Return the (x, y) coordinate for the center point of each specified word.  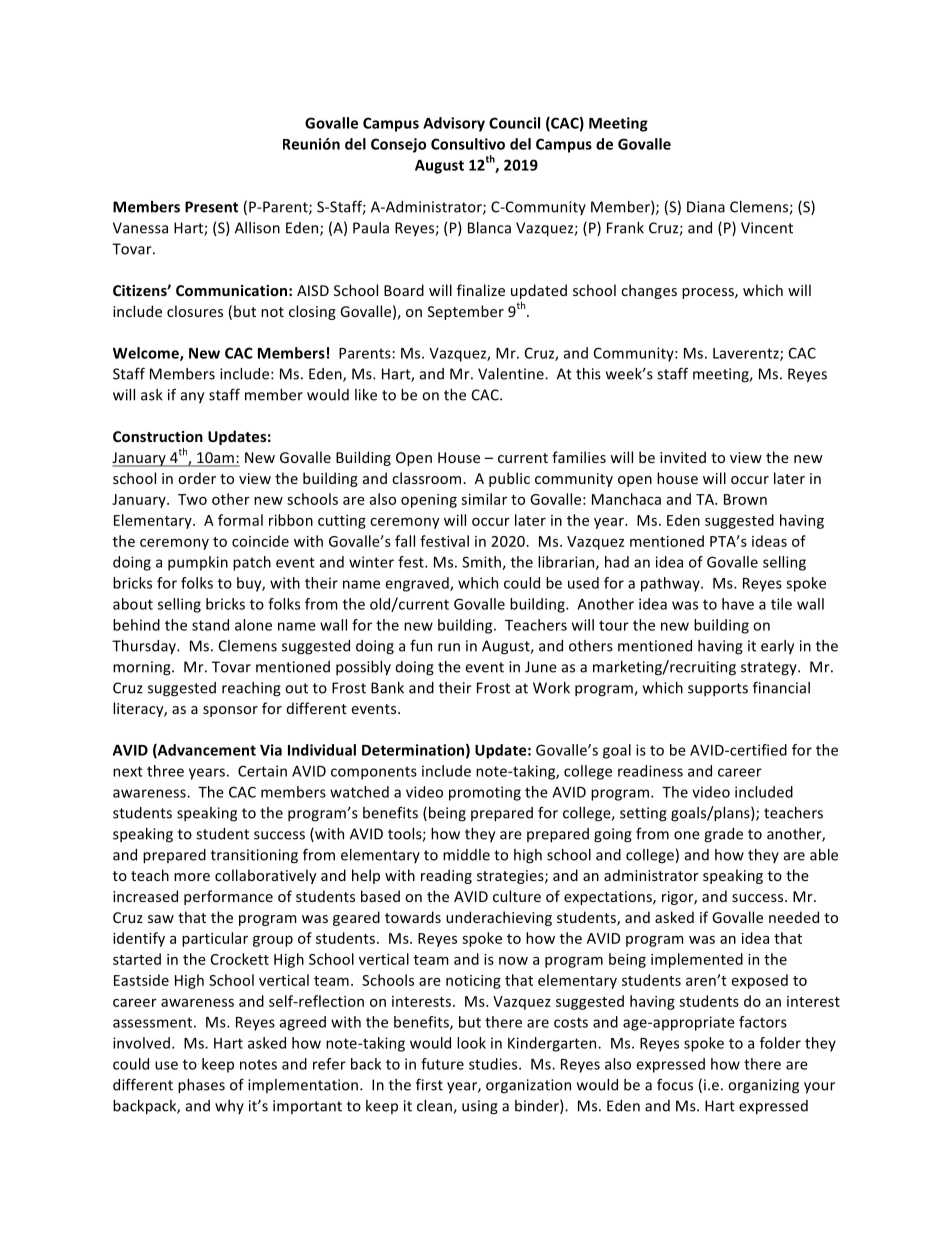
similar (484, 499)
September (466, 312)
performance (228, 897)
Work (551, 688)
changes (649, 291)
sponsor (230, 711)
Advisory (454, 124)
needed (794, 917)
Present (211, 207)
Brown (745, 499)
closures (195, 311)
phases (201, 1086)
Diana (706, 207)
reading (446, 876)
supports (718, 689)
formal (240, 520)
